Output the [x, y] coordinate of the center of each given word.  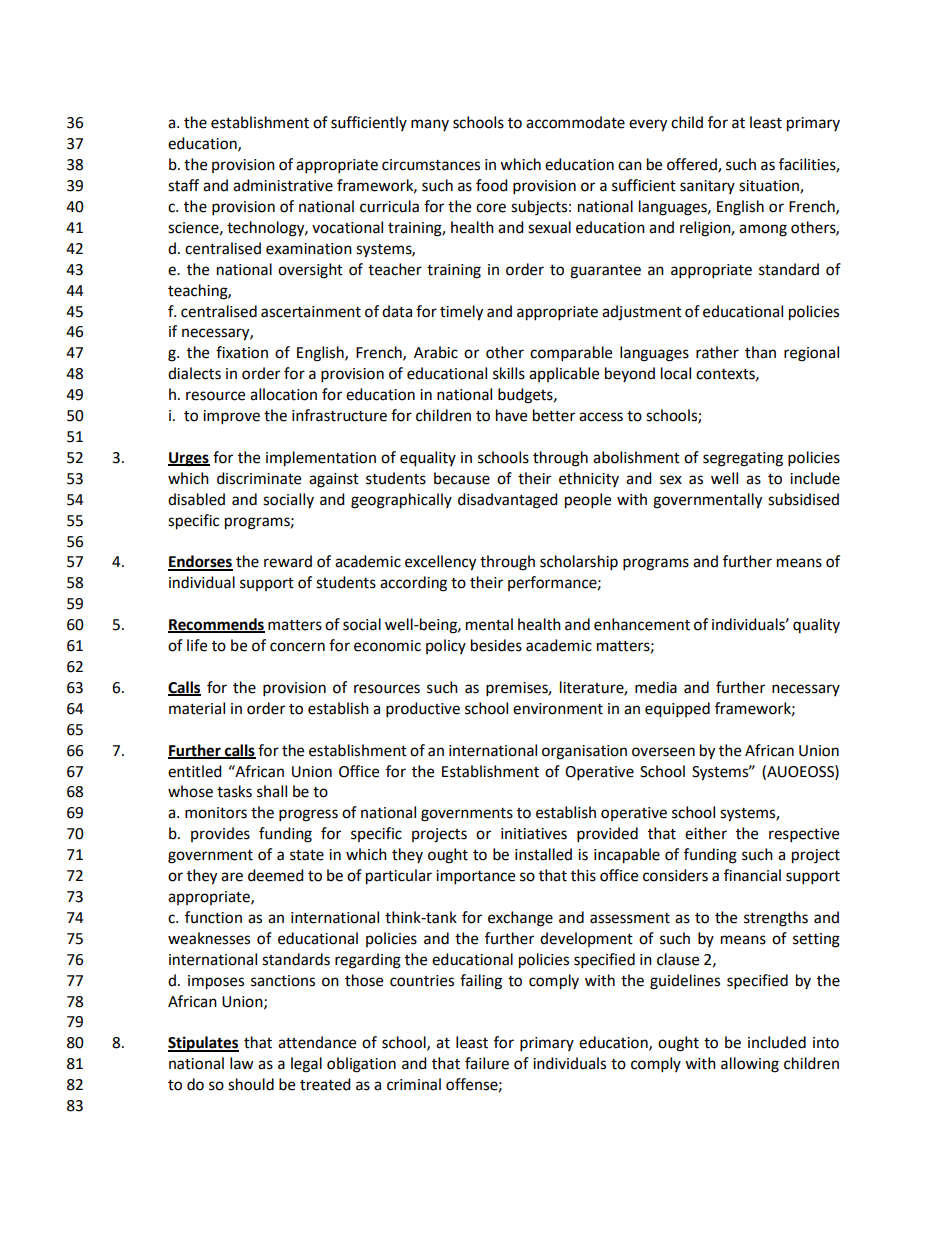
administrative [283, 185]
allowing [750, 1065]
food [492, 185]
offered [693, 165]
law [242, 1063]
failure [487, 1063]
